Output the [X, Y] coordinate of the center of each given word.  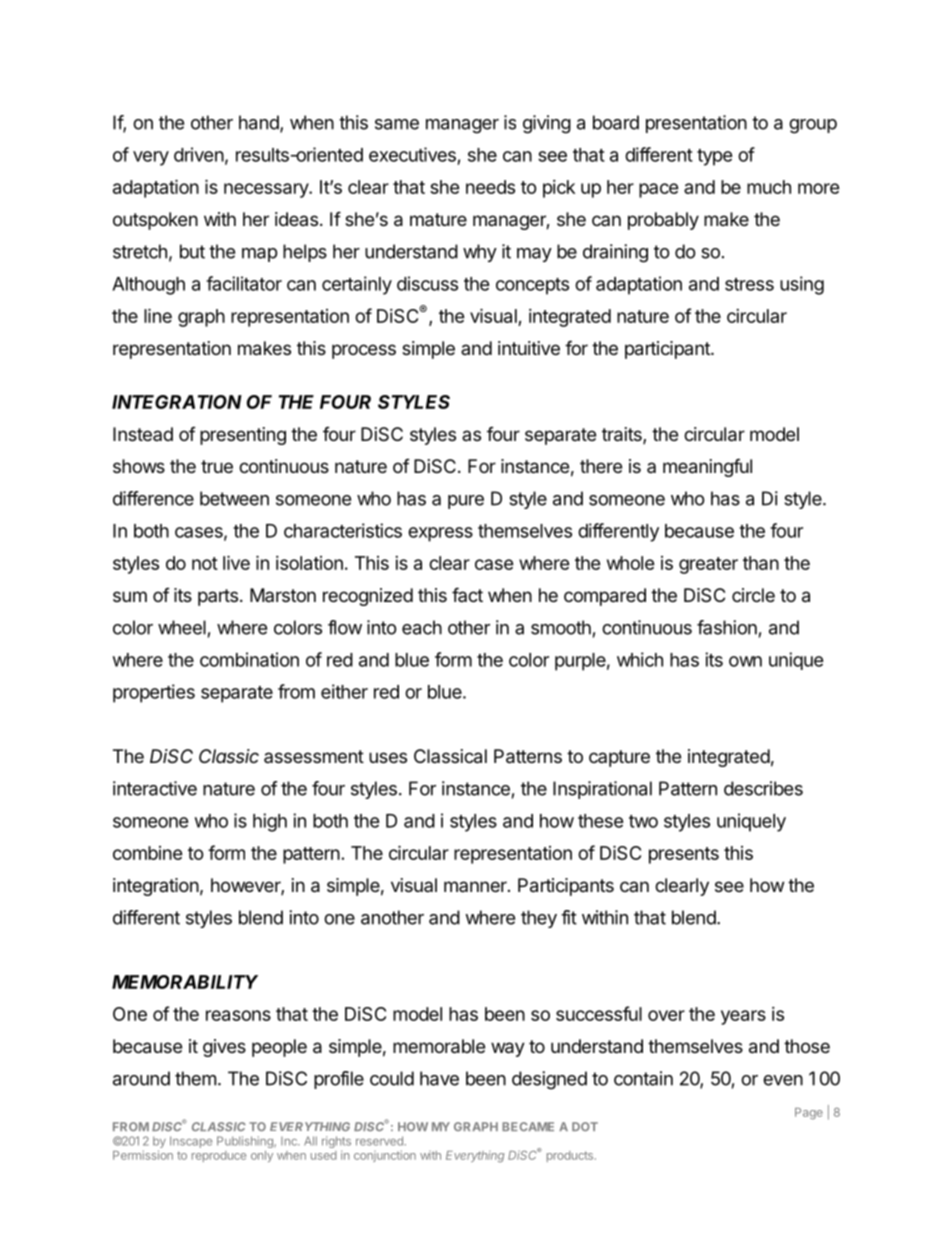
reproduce [219, 1156]
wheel [182, 627]
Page [809, 1114]
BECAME [528, 1126]
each [422, 627]
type [715, 157]
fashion [727, 627]
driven [199, 154]
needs [490, 187]
